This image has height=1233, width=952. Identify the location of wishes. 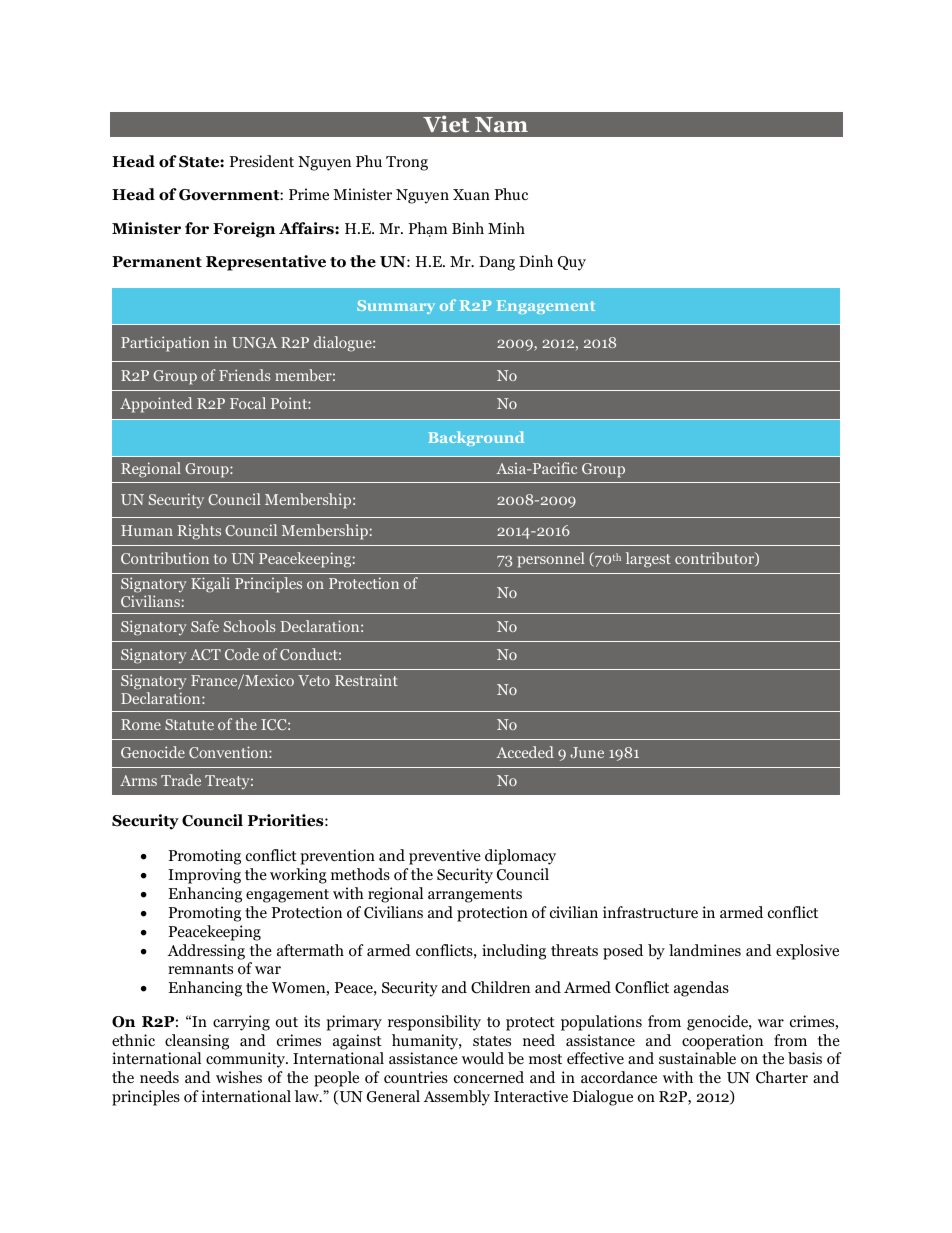
(239, 1077).
